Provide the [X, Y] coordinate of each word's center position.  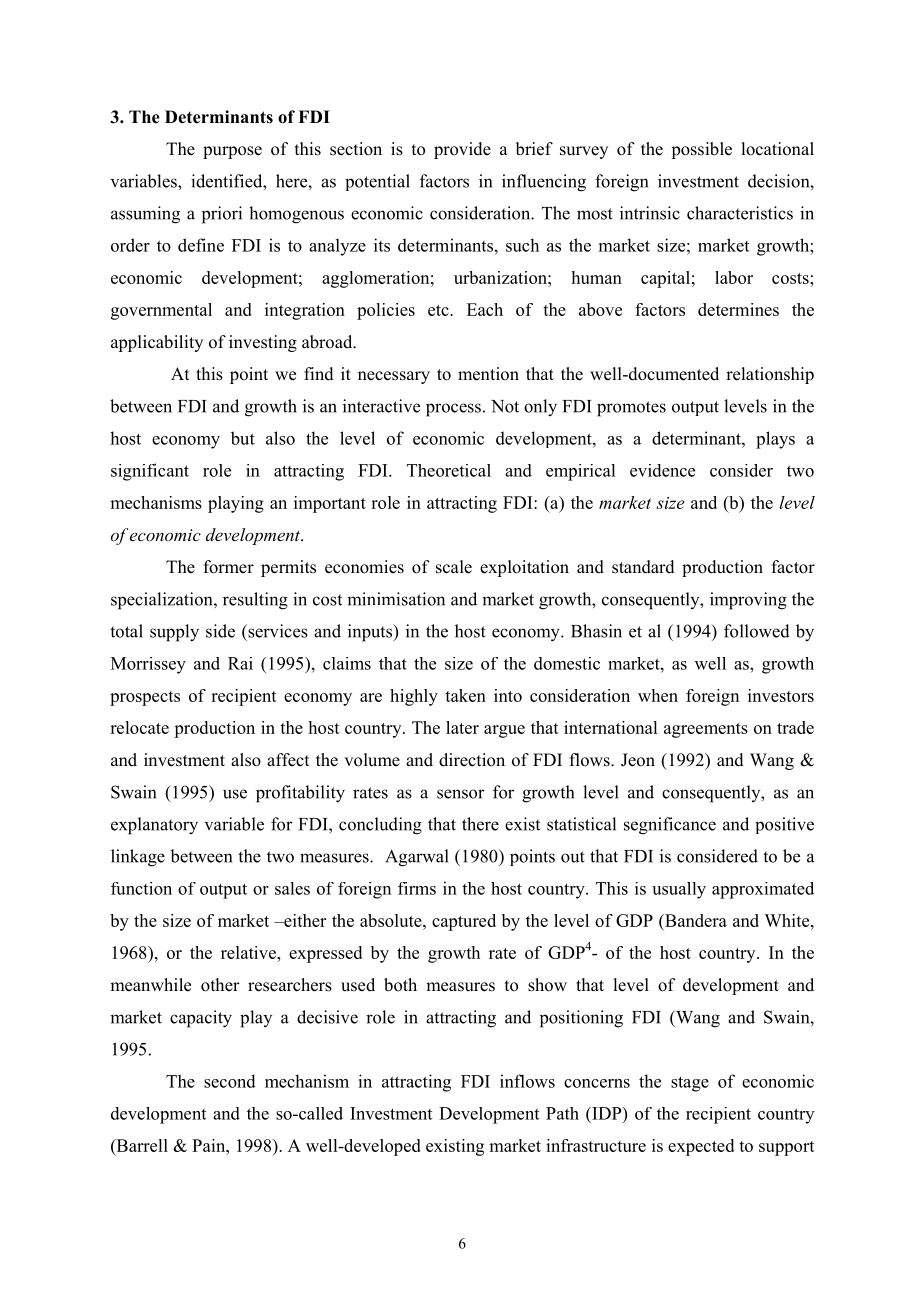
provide [462, 150]
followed [757, 631]
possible [701, 150]
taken [465, 695]
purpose [232, 152]
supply [174, 633]
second [230, 1081]
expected [701, 1147]
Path [562, 1113]
